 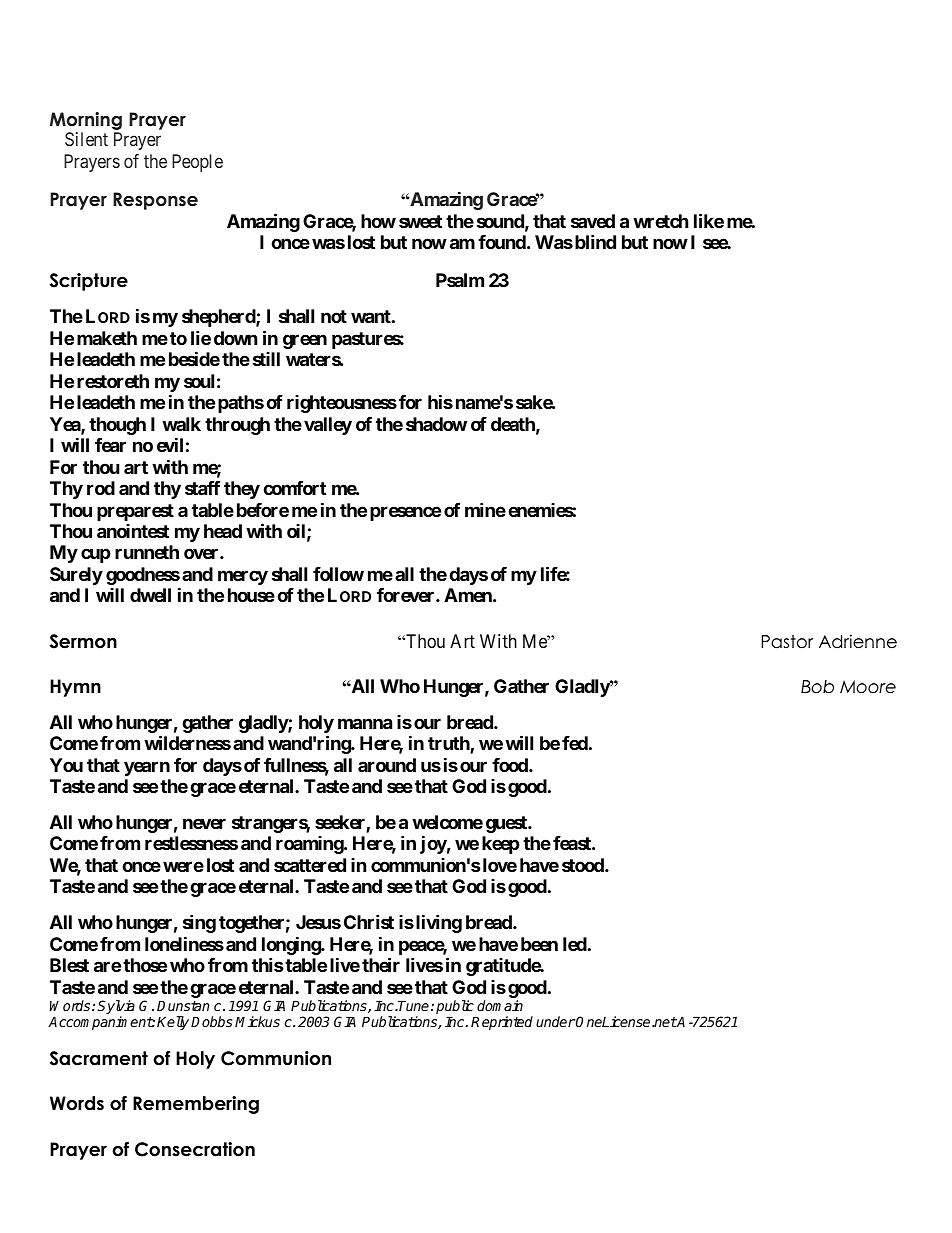 What do you see at coordinates (661, 221) in the screenshot?
I see `wretch` at bounding box center [661, 221].
